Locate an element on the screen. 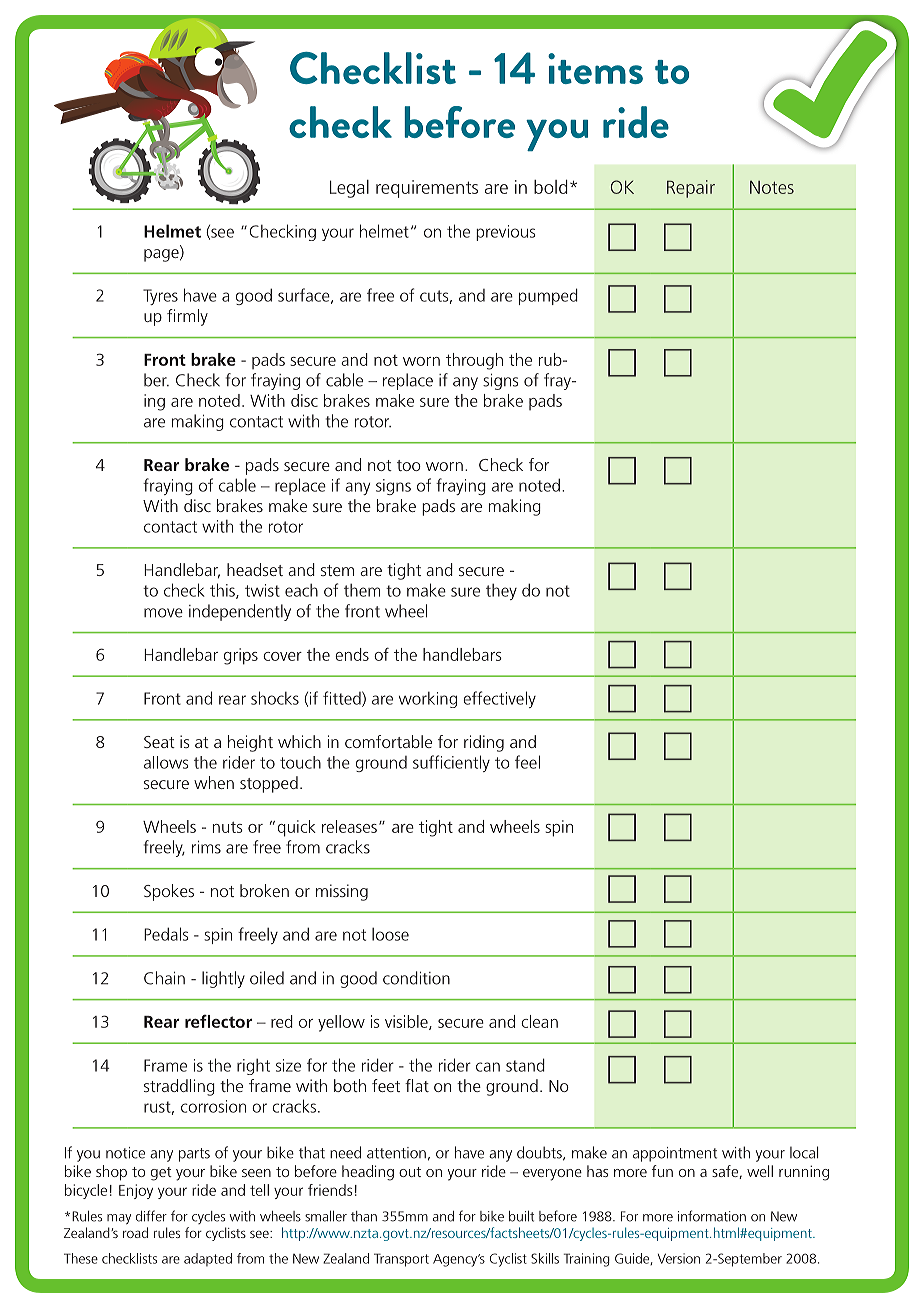 This screenshot has width=924, height=1308. clean is located at coordinates (539, 1021).
